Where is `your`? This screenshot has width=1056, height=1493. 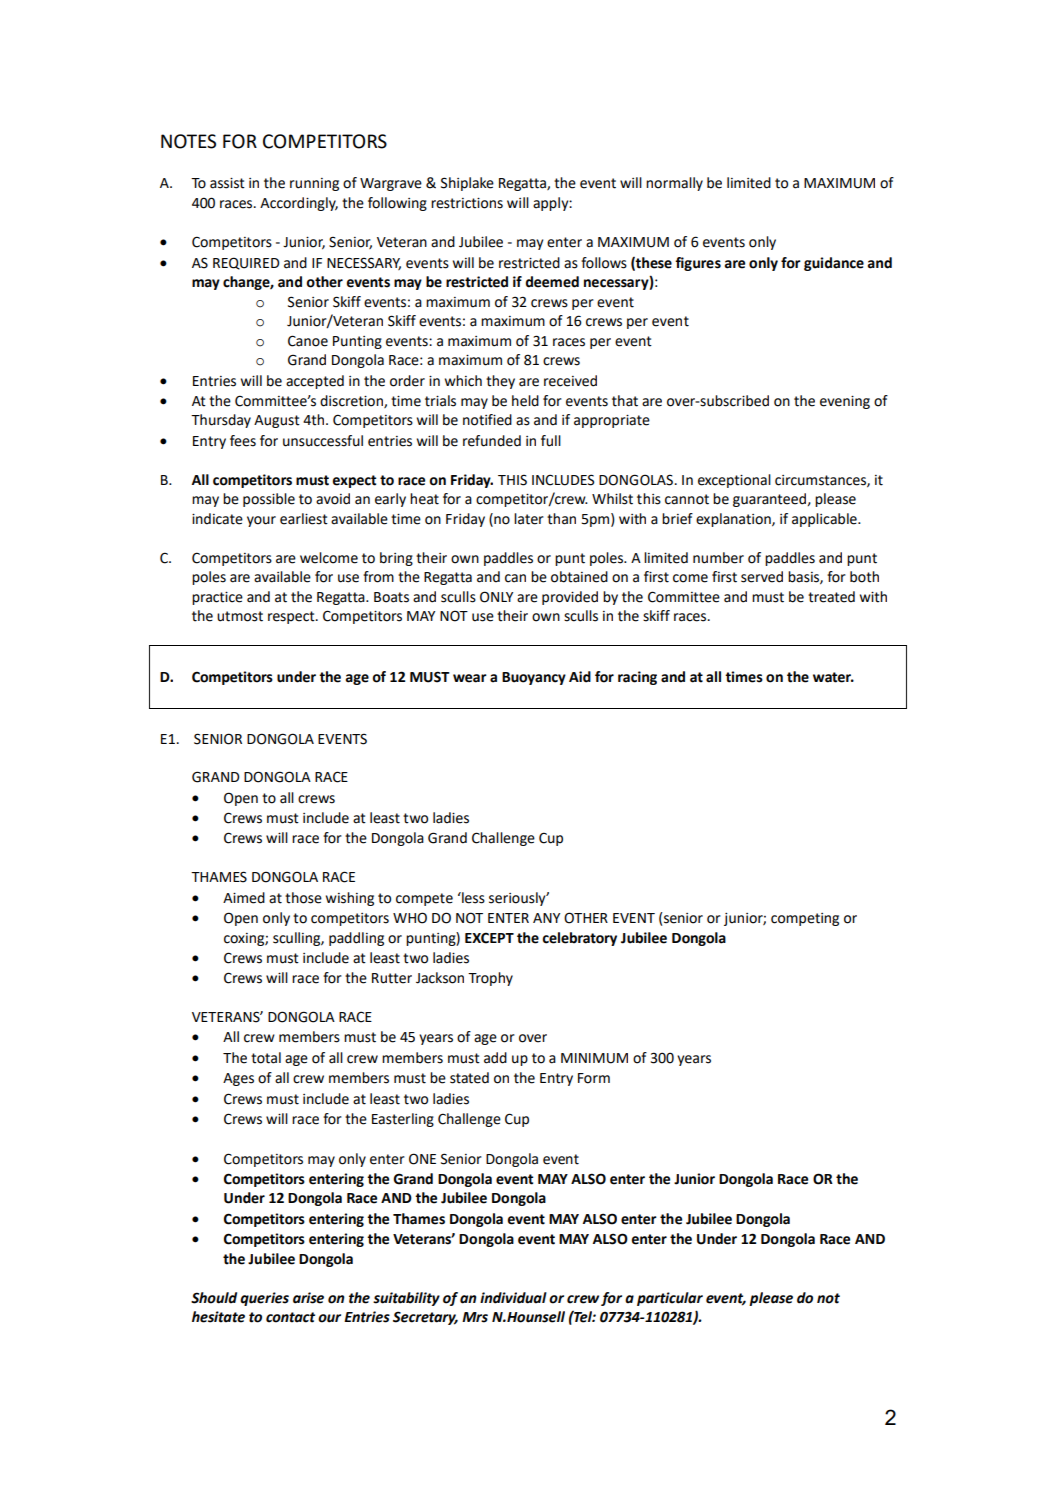
your is located at coordinates (261, 521).
